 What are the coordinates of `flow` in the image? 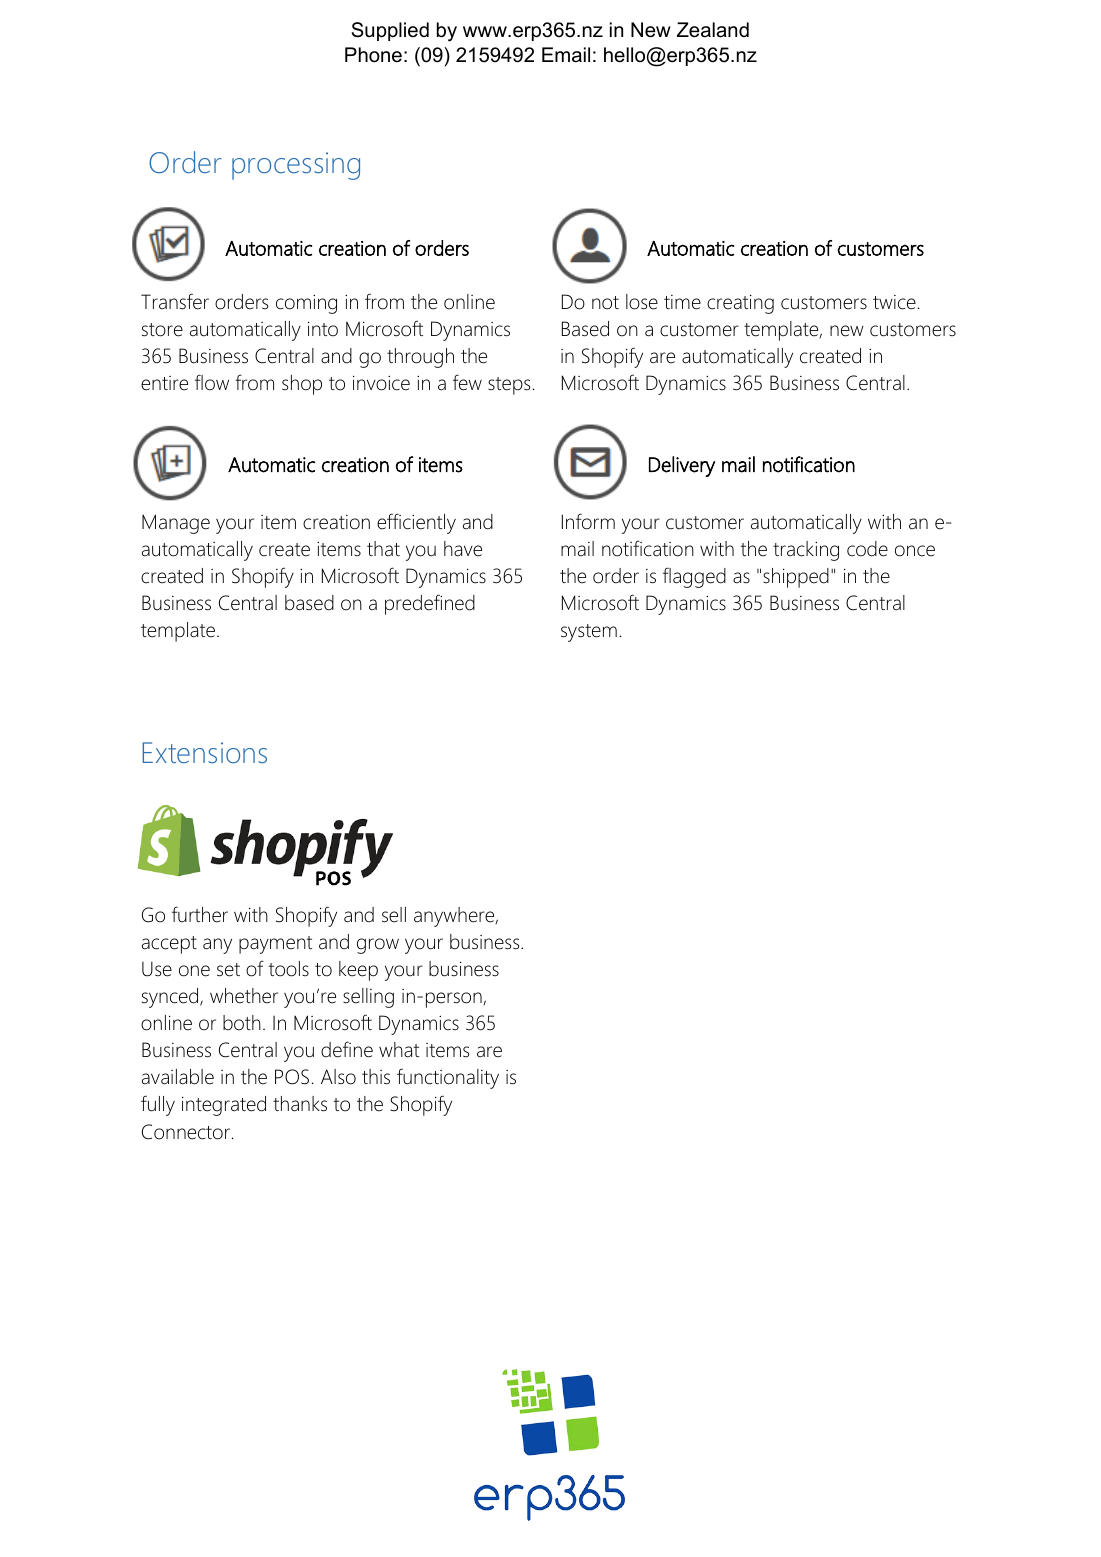 It's located at (212, 382).
